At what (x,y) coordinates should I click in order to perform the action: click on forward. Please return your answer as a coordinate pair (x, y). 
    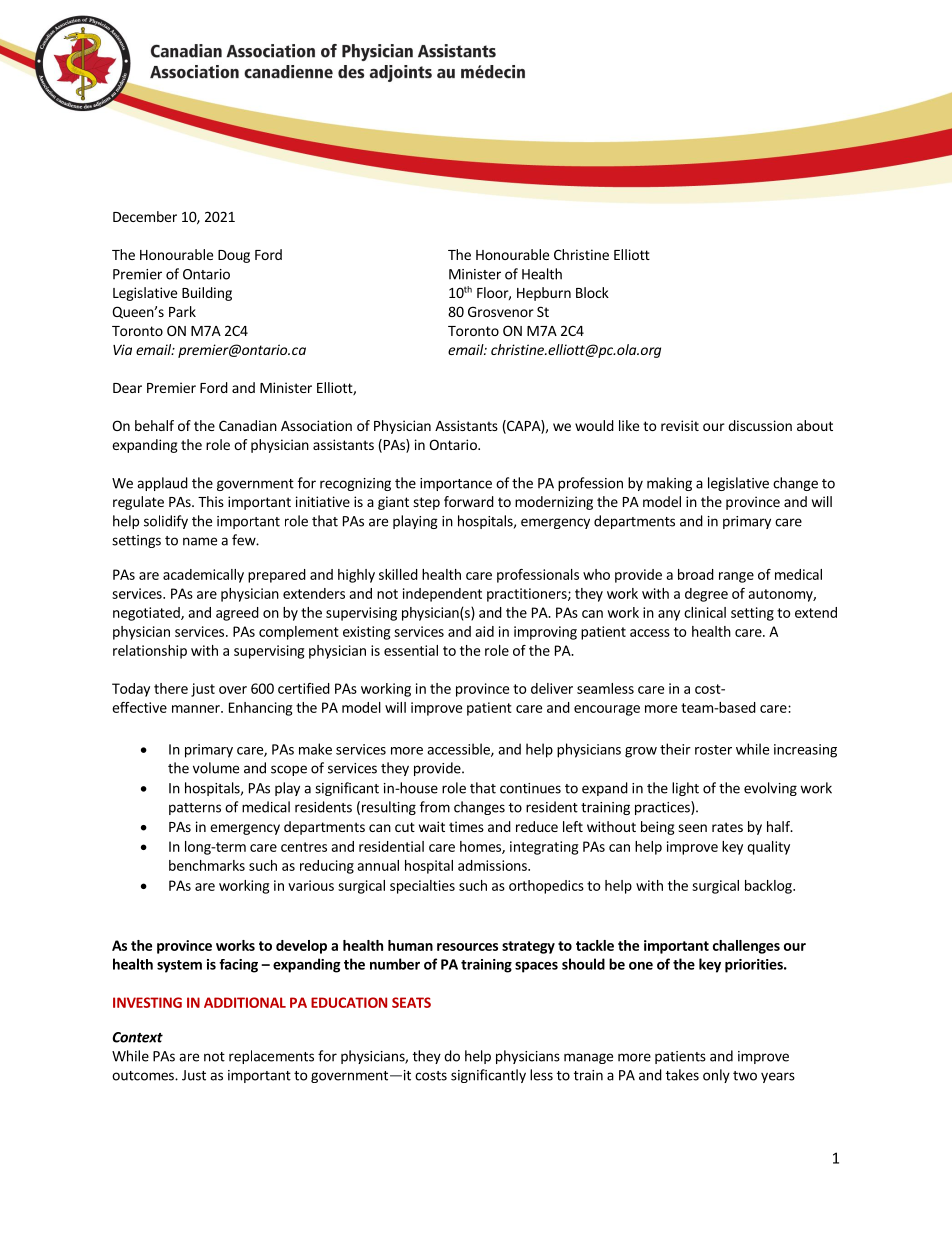
    Looking at the image, I should click on (469, 501).
